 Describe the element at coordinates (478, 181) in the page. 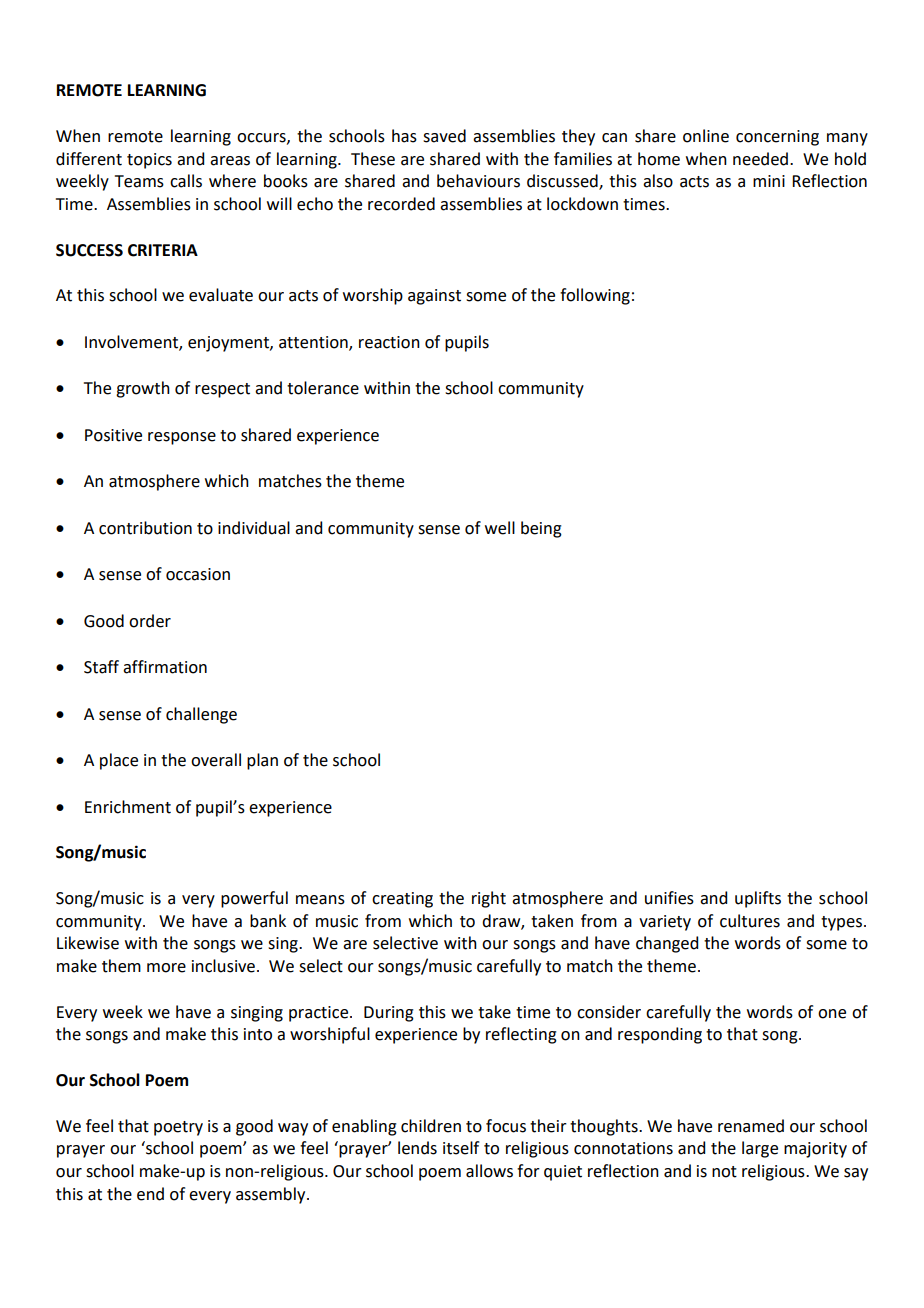

I see `behaviours` at that location.
